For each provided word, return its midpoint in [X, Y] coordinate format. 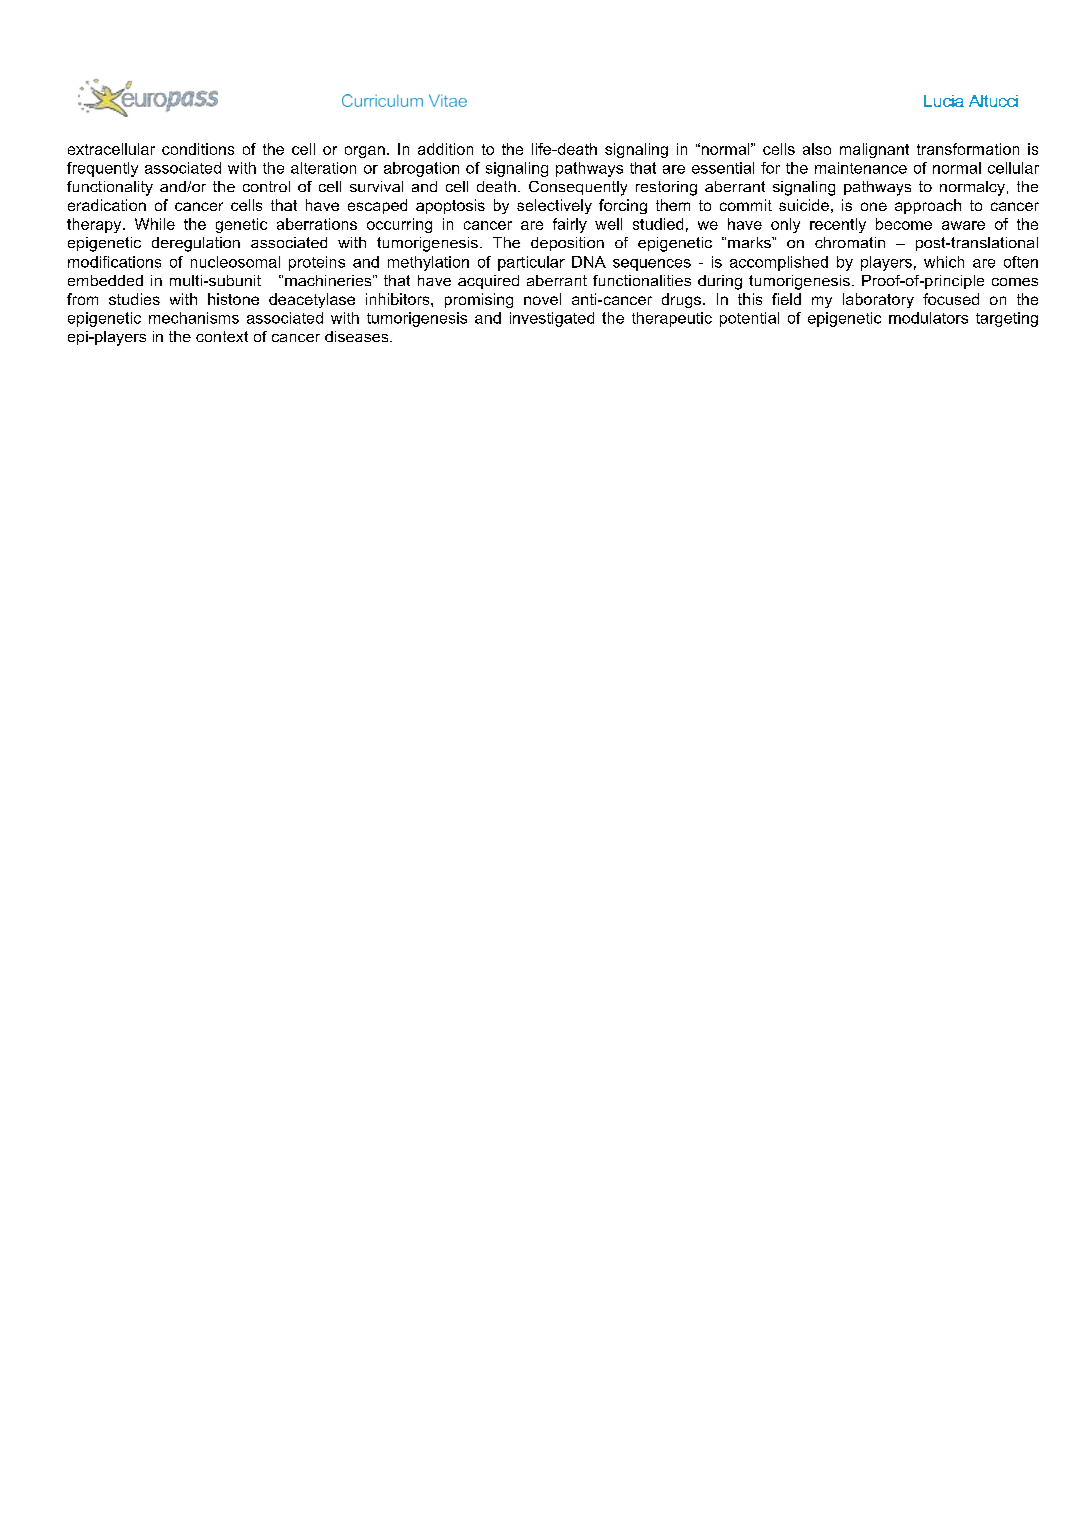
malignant [874, 150]
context [222, 336]
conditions [198, 149]
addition [445, 149]
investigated [552, 319]
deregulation [196, 244]
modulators [928, 318]
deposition [567, 244]
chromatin [850, 242]
